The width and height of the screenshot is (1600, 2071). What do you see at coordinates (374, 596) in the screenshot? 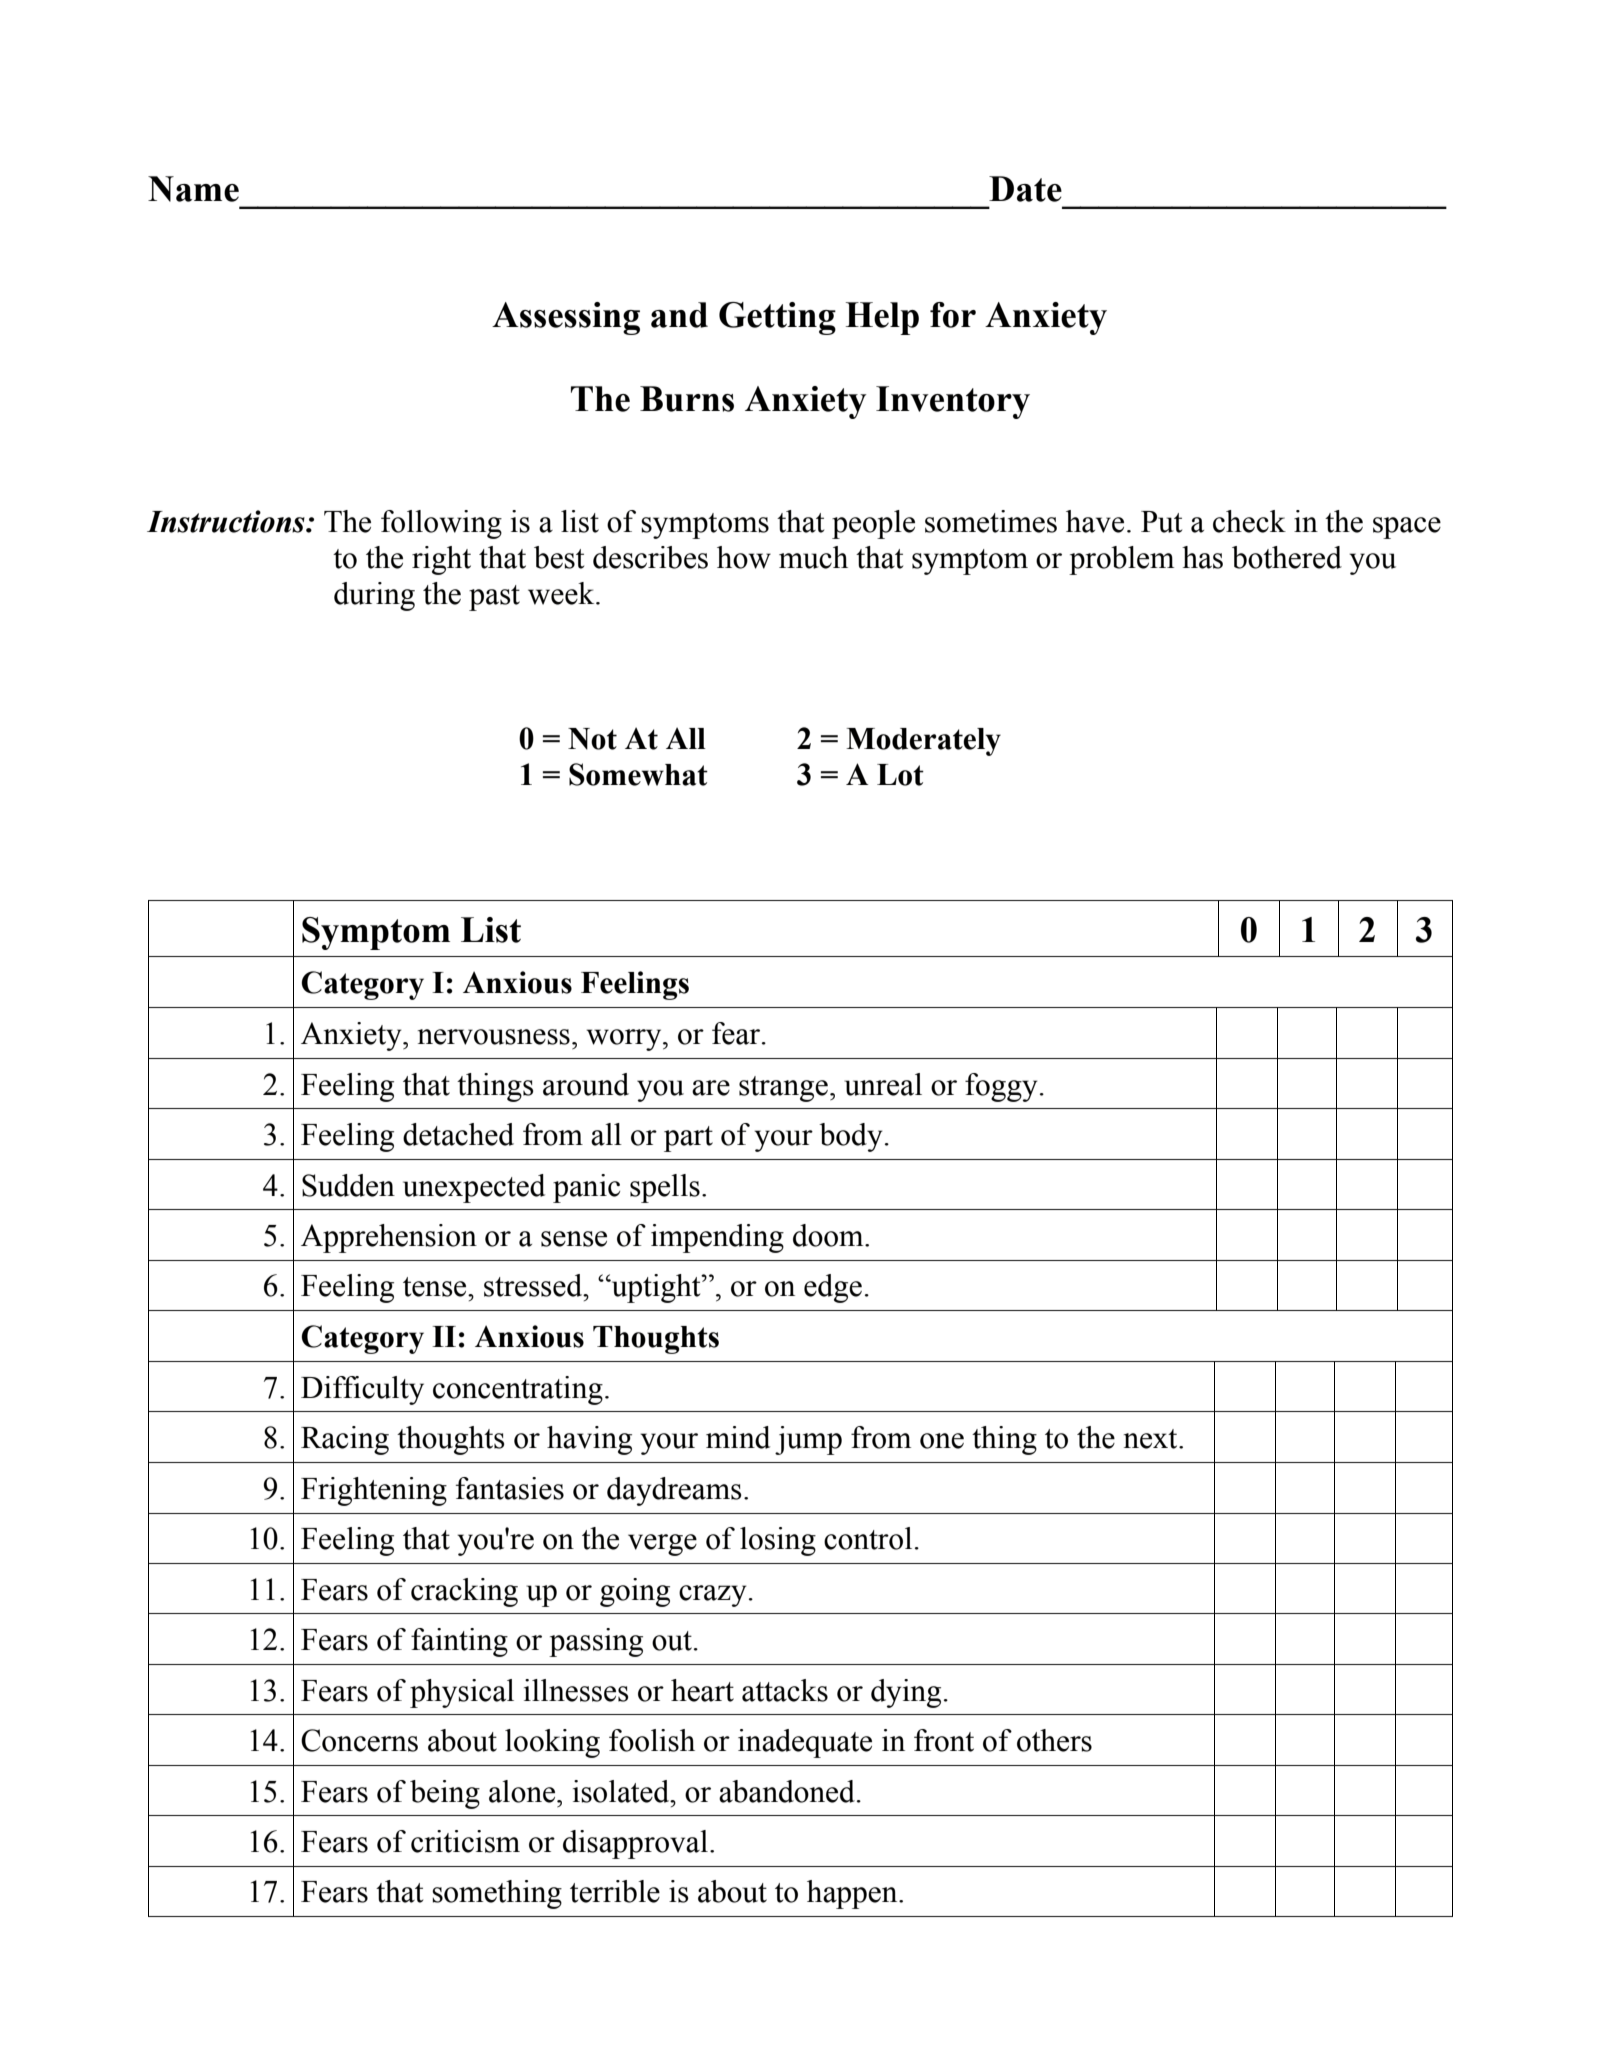
I see `during` at bounding box center [374, 596].
